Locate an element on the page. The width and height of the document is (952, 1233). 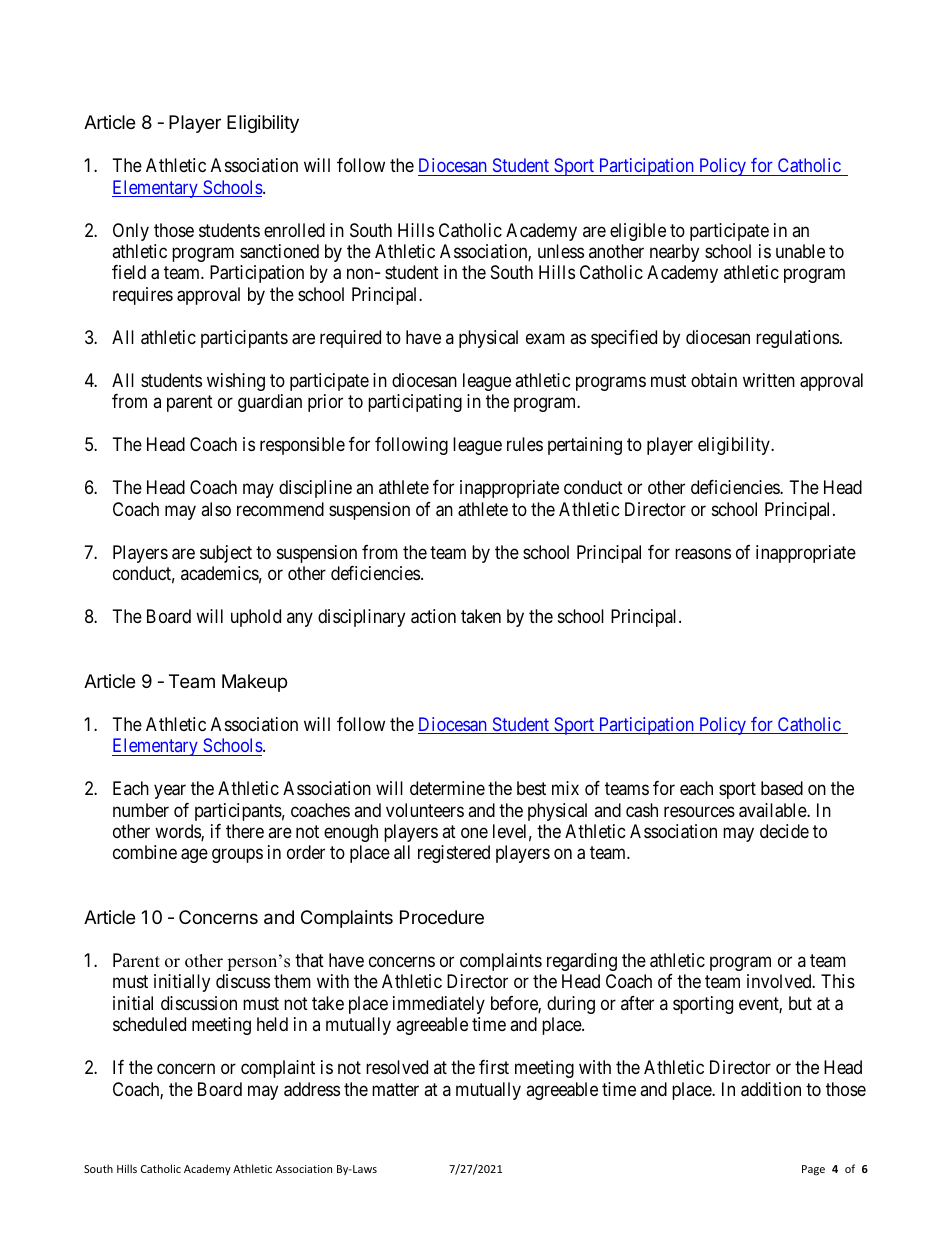
decide is located at coordinates (784, 831).
